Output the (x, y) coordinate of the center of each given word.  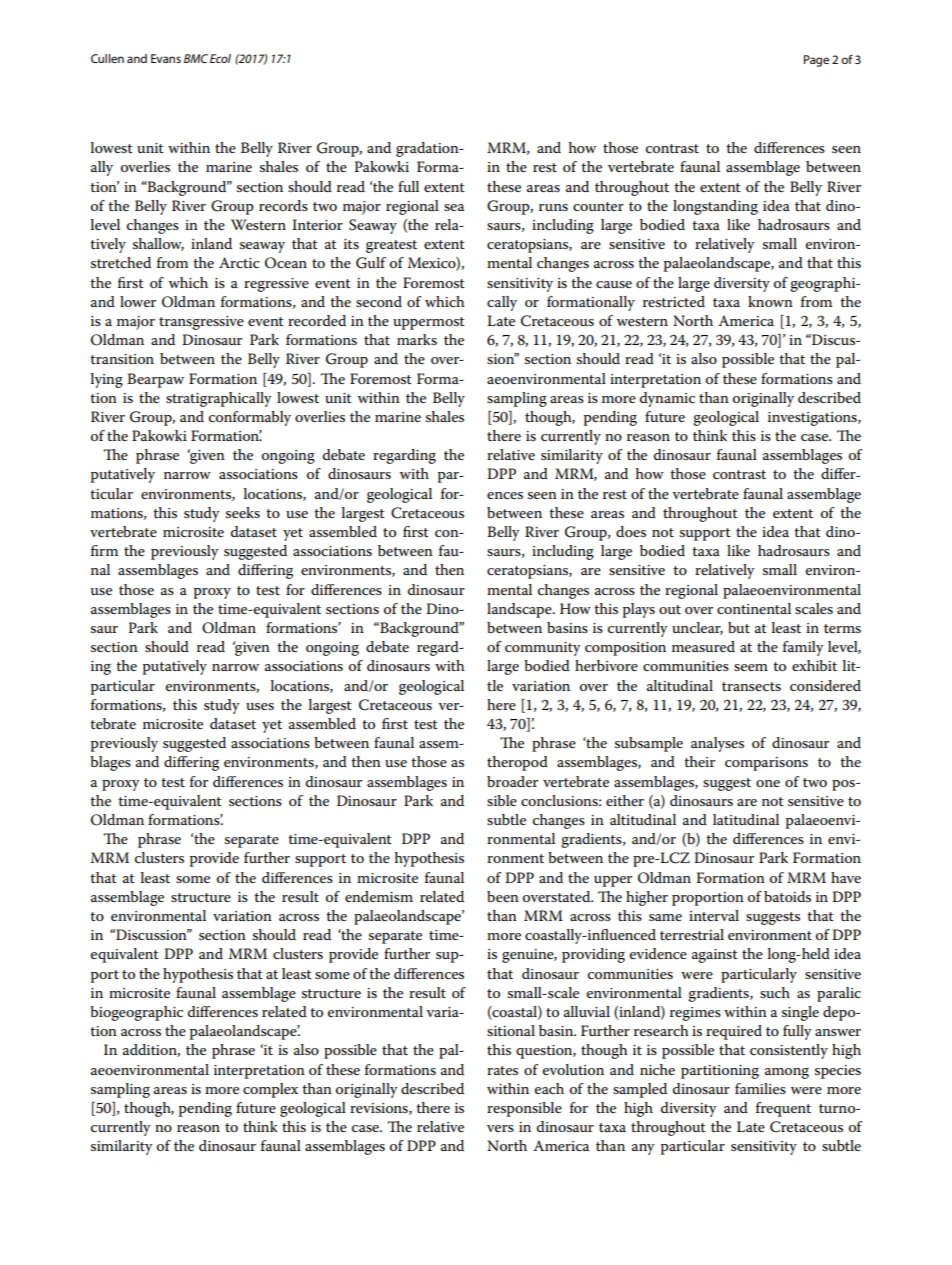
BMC (196, 58)
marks (417, 339)
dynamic (667, 399)
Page (816, 61)
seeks (243, 512)
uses (260, 706)
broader (512, 781)
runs (553, 207)
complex (270, 1090)
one (768, 783)
